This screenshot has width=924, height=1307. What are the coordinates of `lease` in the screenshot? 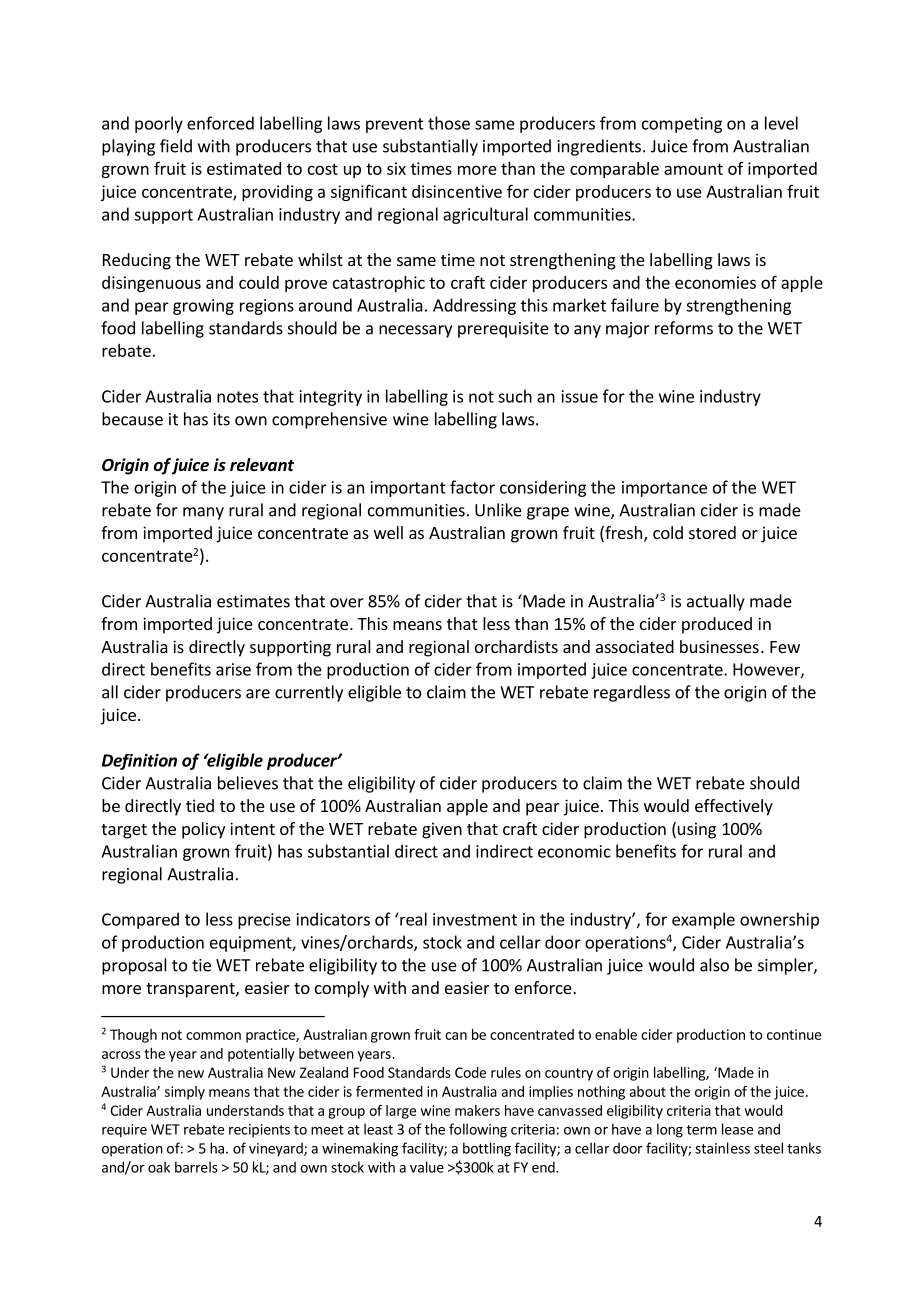 It's located at (737, 1129).
